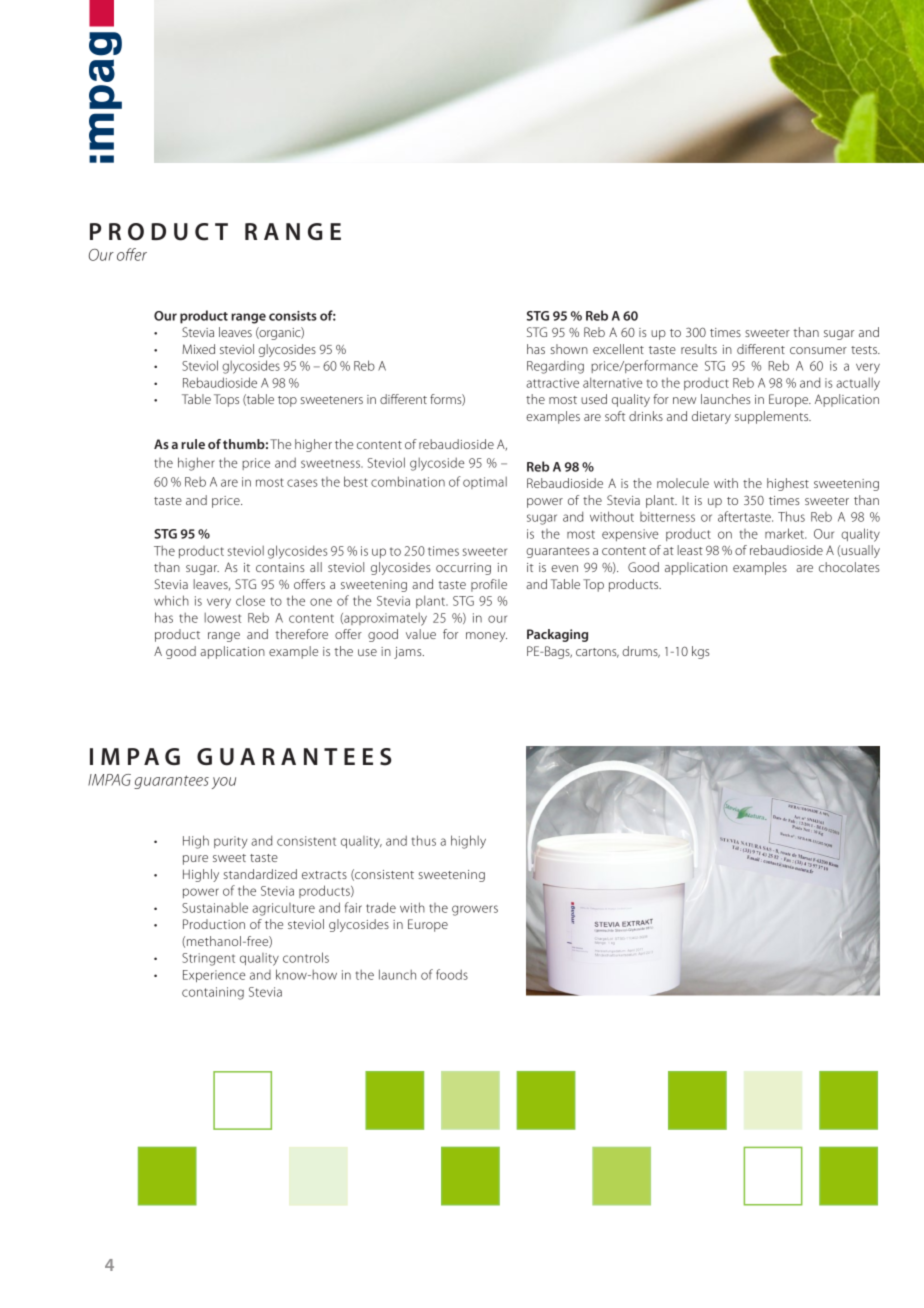  Describe the element at coordinates (486, 637) in the screenshot. I see `money` at that location.
